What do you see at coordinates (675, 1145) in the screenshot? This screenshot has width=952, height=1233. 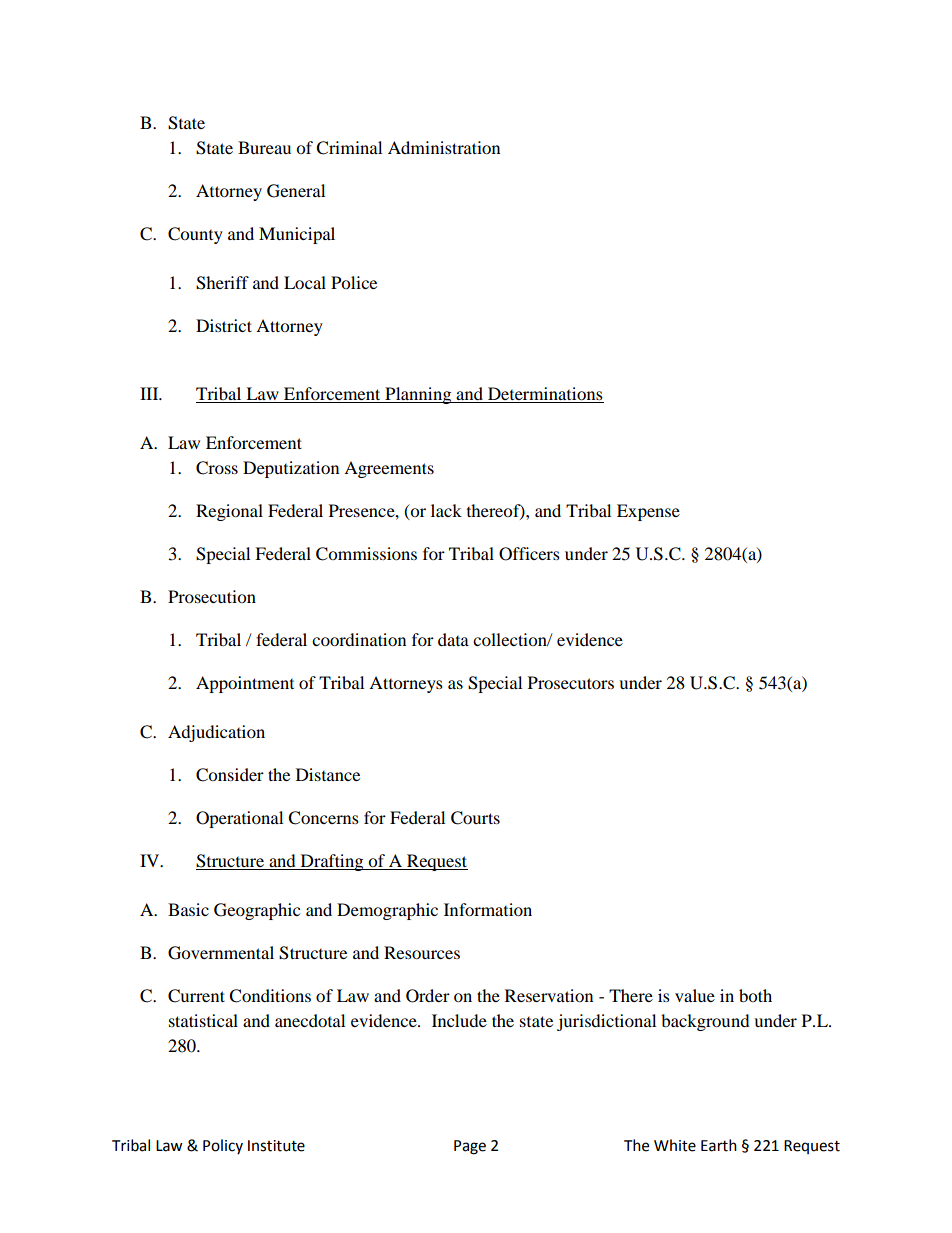 I see `White` at bounding box center [675, 1145].
